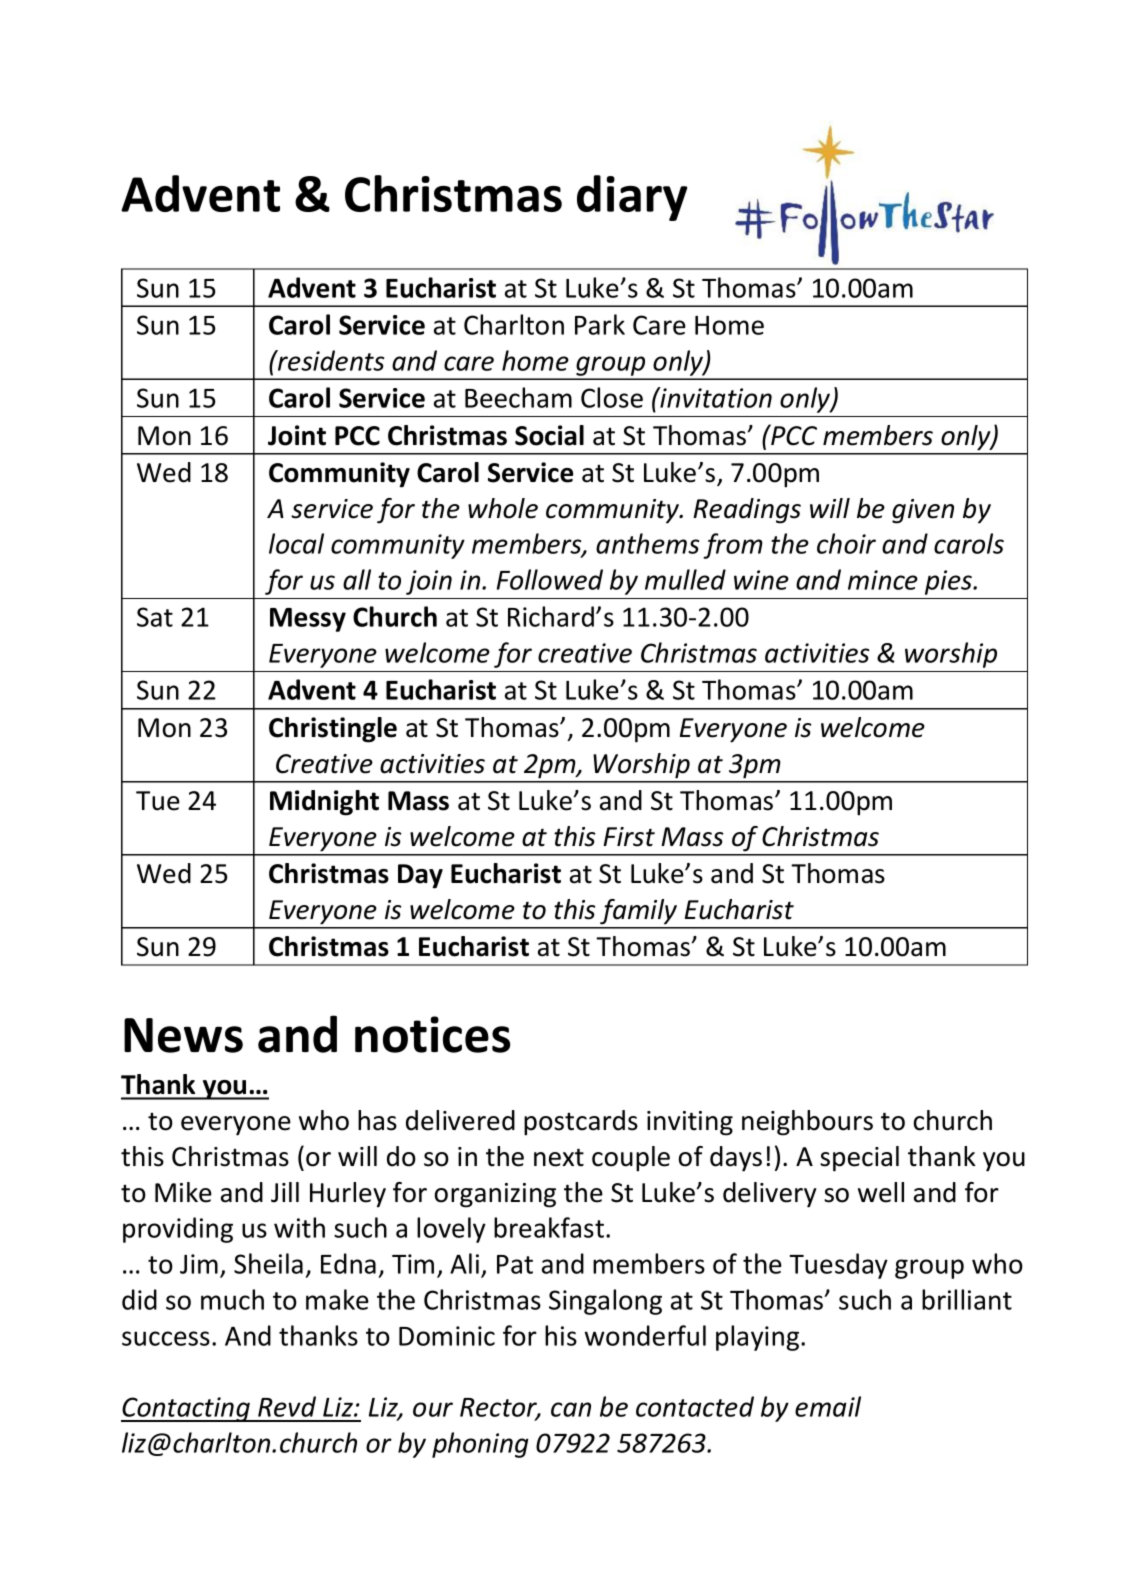  I want to click on Contacting, so click(186, 1409).
